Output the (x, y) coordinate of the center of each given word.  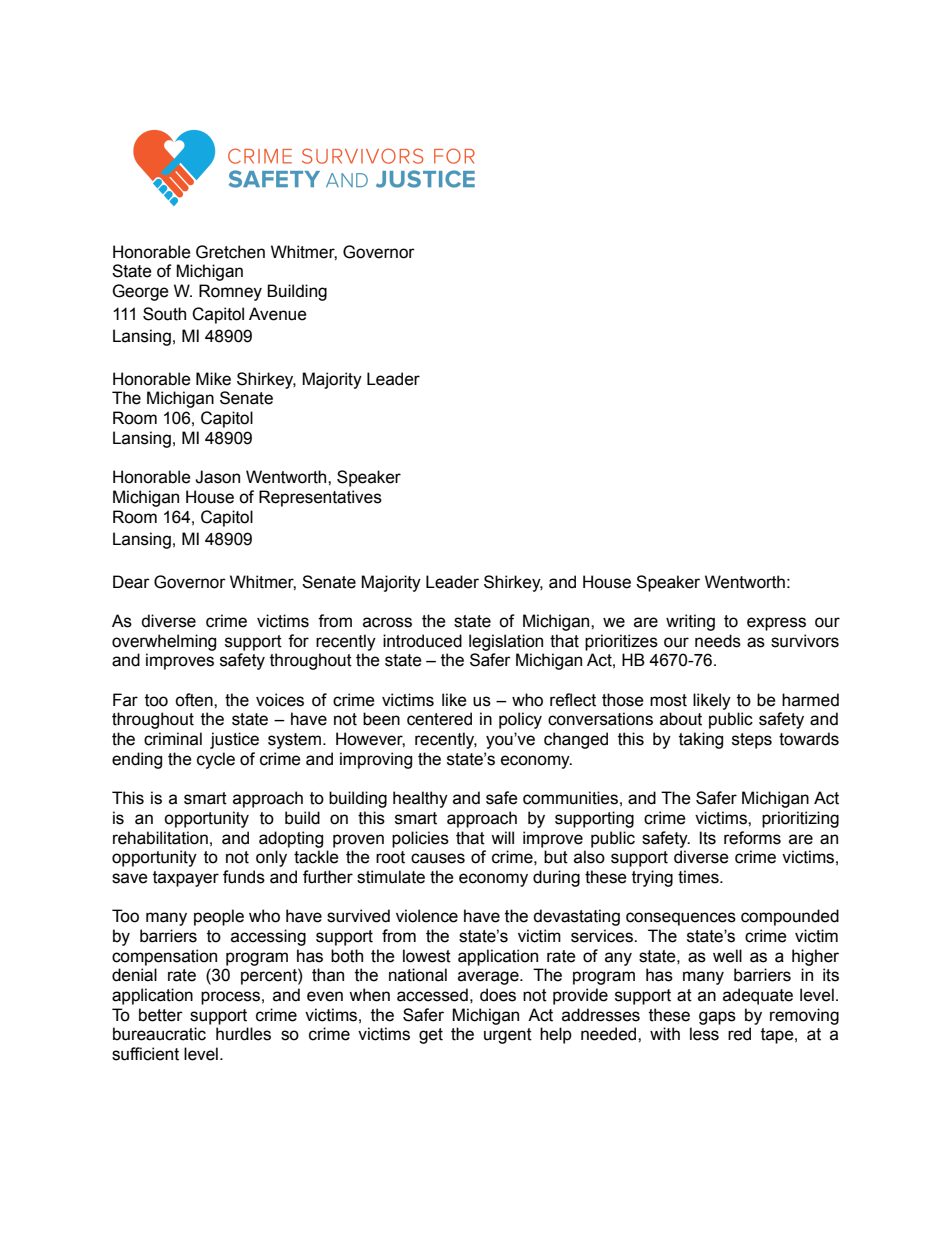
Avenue (278, 314)
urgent (508, 1036)
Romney (230, 292)
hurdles (243, 1034)
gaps (717, 1018)
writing (690, 622)
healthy (420, 799)
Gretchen (230, 252)
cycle (216, 760)
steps (752, 741)
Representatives (320, 498)
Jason (217, 477)
